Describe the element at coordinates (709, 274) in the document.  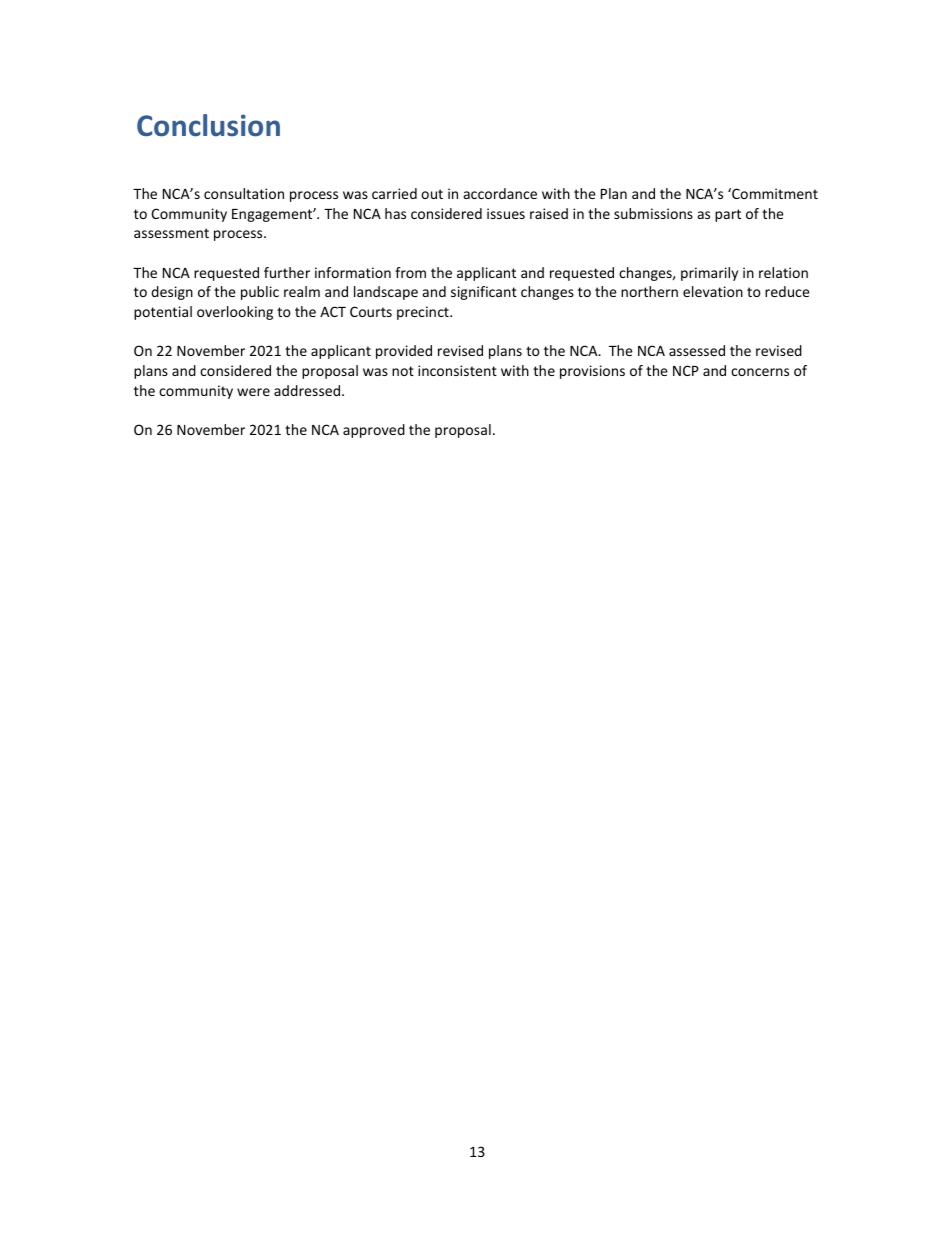
I see `primarily` at that location.
